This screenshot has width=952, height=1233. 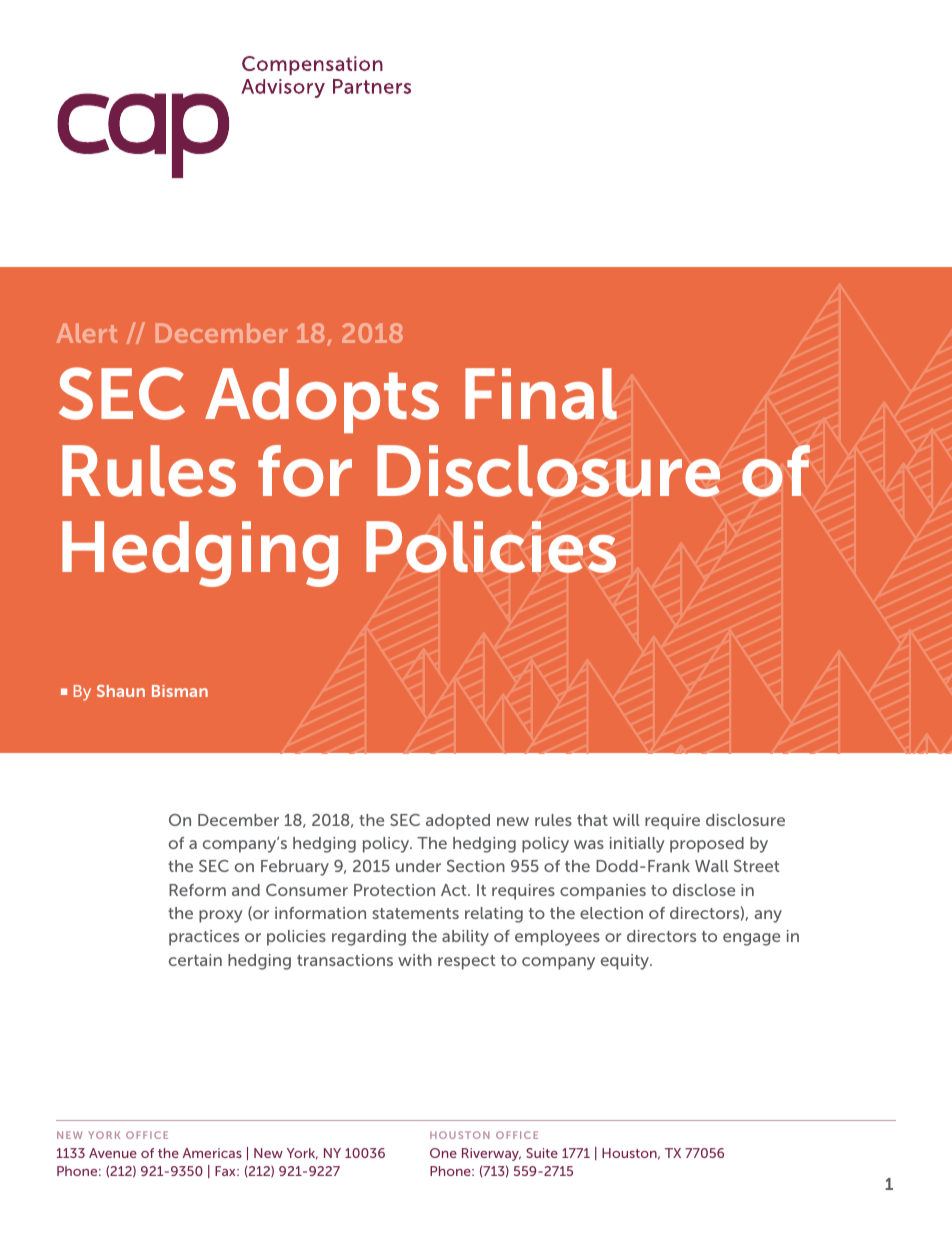 What do you see at coordinates (542, 1153) in the screenshot?
I see `Suite` at bounding box center [542, 1153].
